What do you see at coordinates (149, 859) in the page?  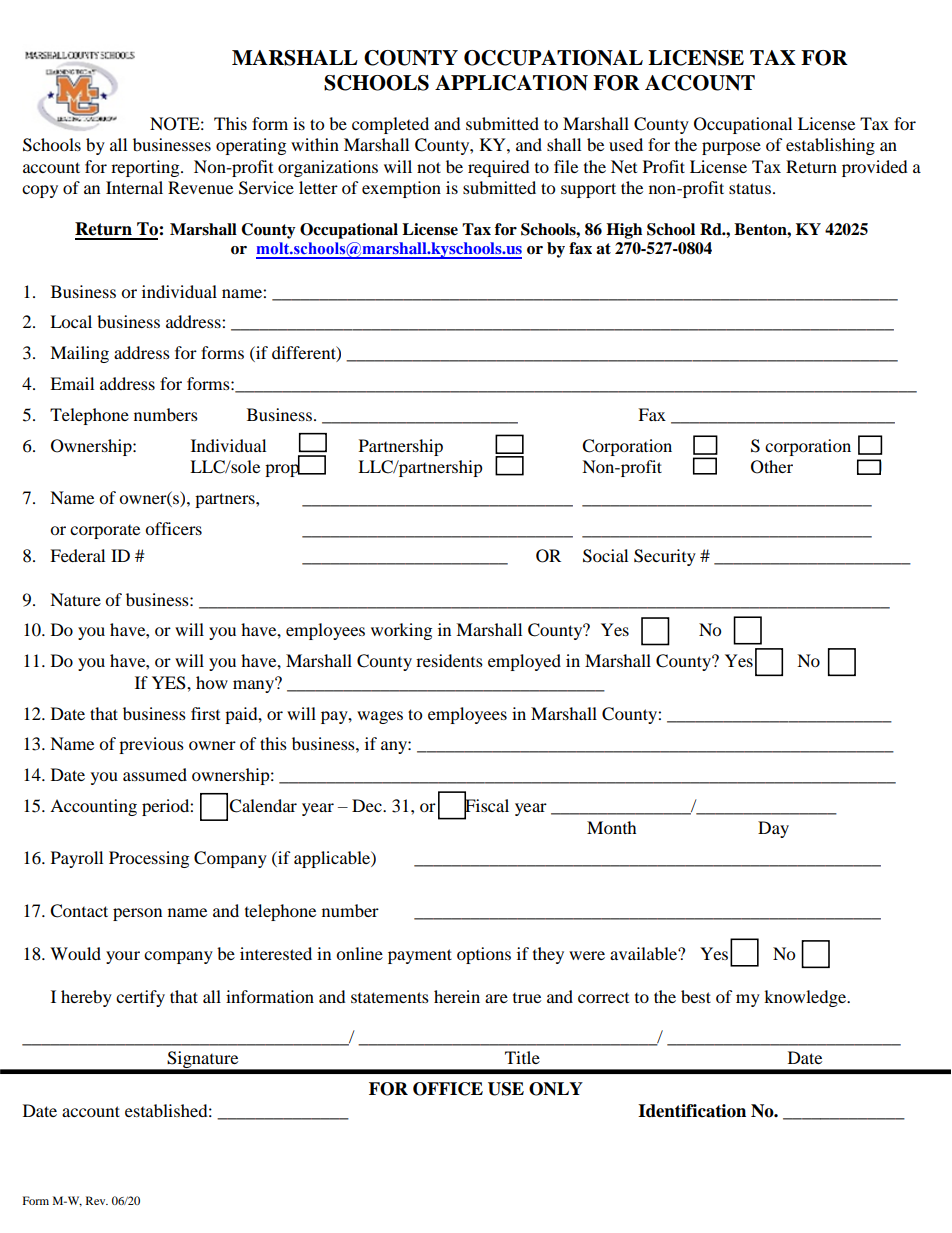 I see `Processing` at bounding box center [149, 859].
